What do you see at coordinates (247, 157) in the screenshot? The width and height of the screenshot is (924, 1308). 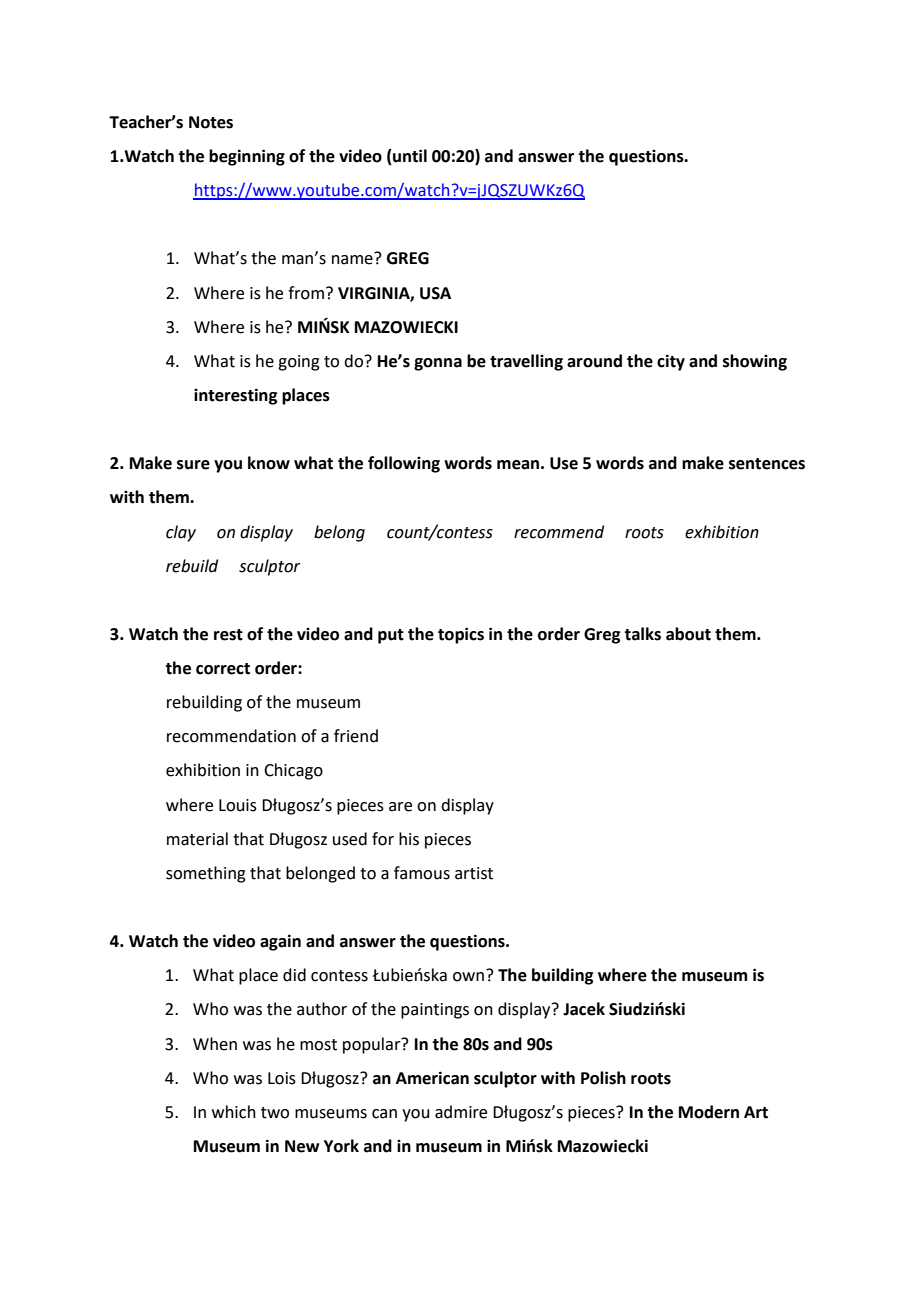 I see `beginning` at bounding box center [247, 157].
